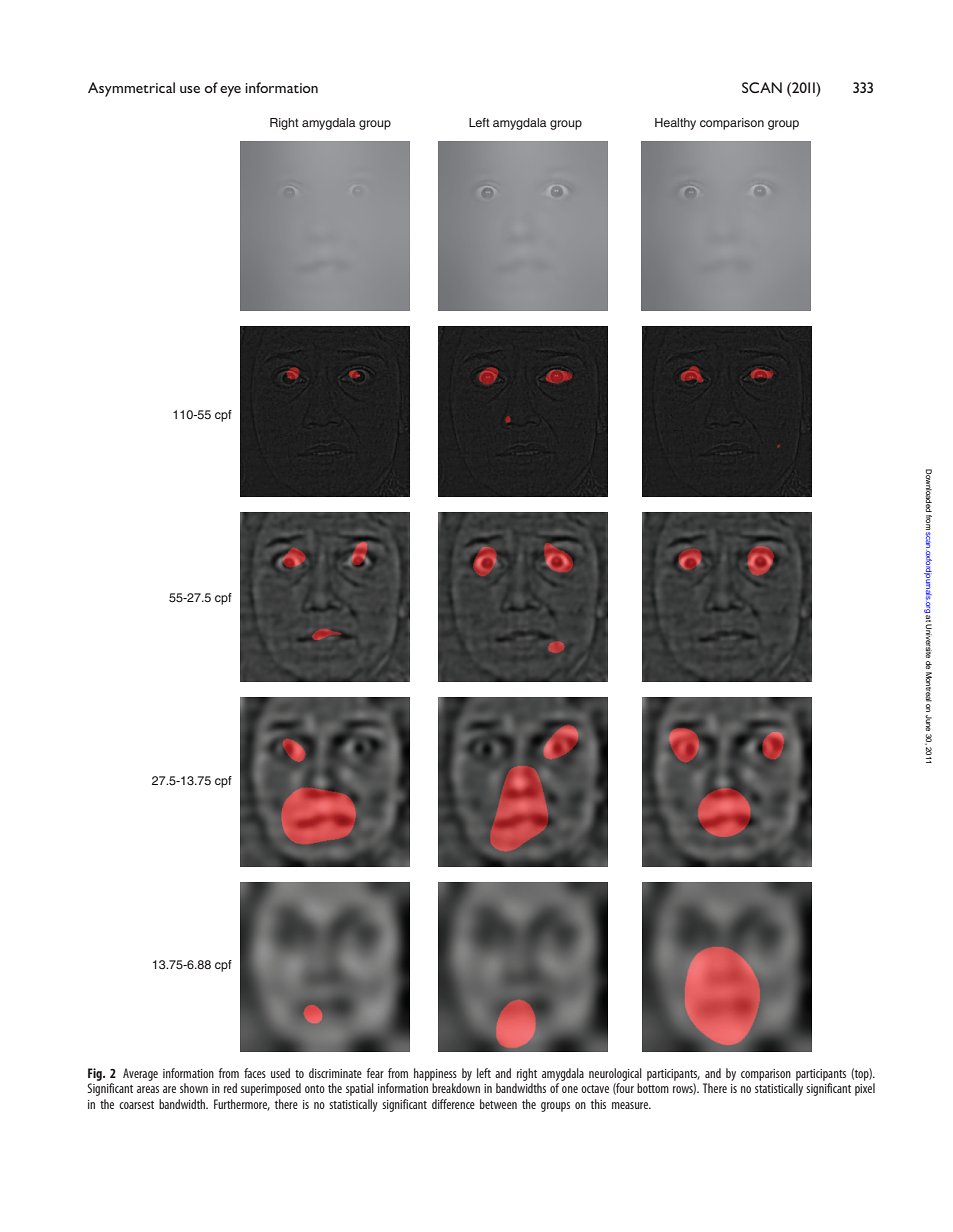 The height and width of the screenshot is (1232, 953). Describe the element at coordinates (615, 1074) in the screenshot. I see `neurological` at that location.
